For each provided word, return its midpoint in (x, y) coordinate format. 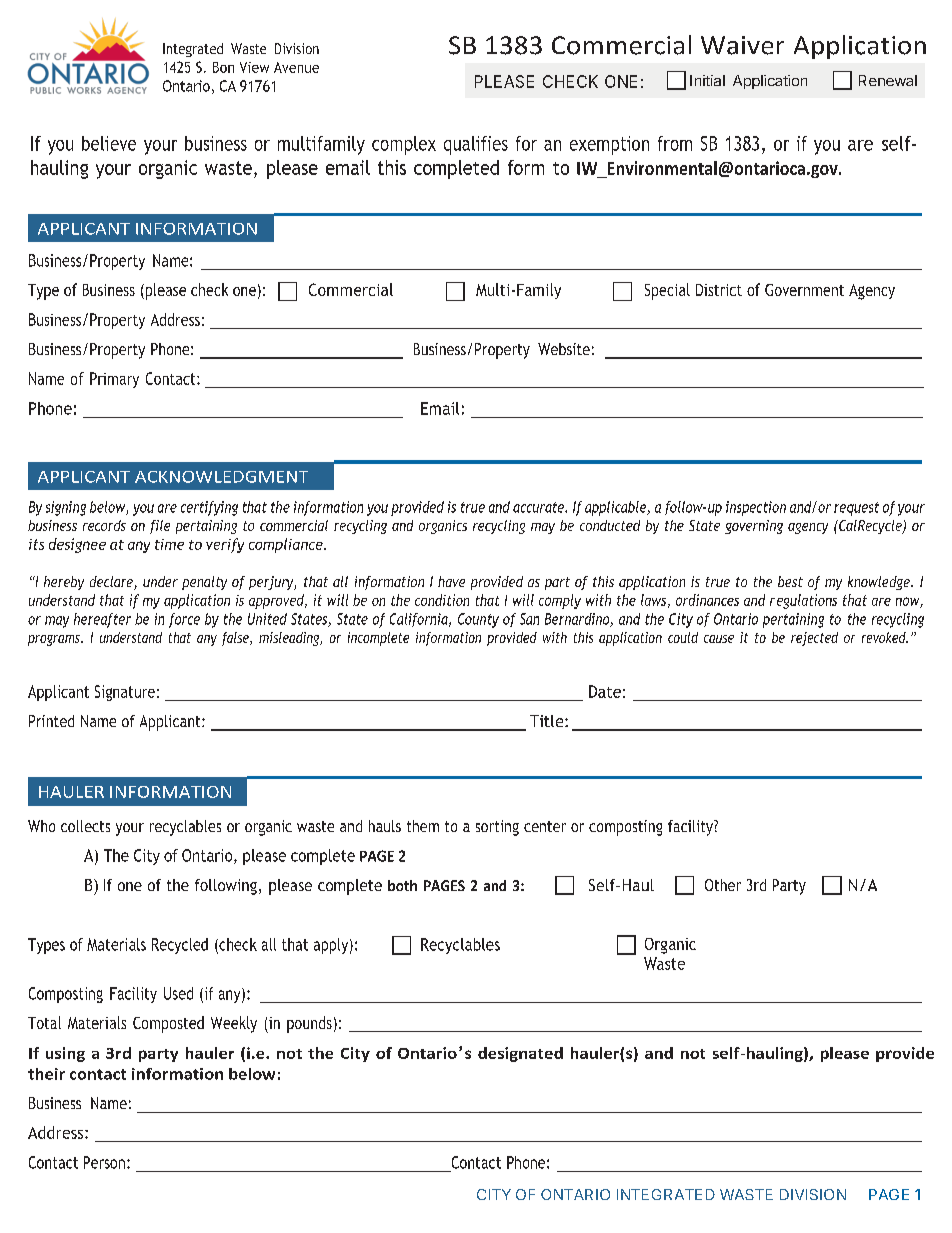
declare (112, 583)
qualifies (476, 145)
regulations (803, 601)
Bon (223, 67)
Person (104, 1162)
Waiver (742, 45)
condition (442, 600)
